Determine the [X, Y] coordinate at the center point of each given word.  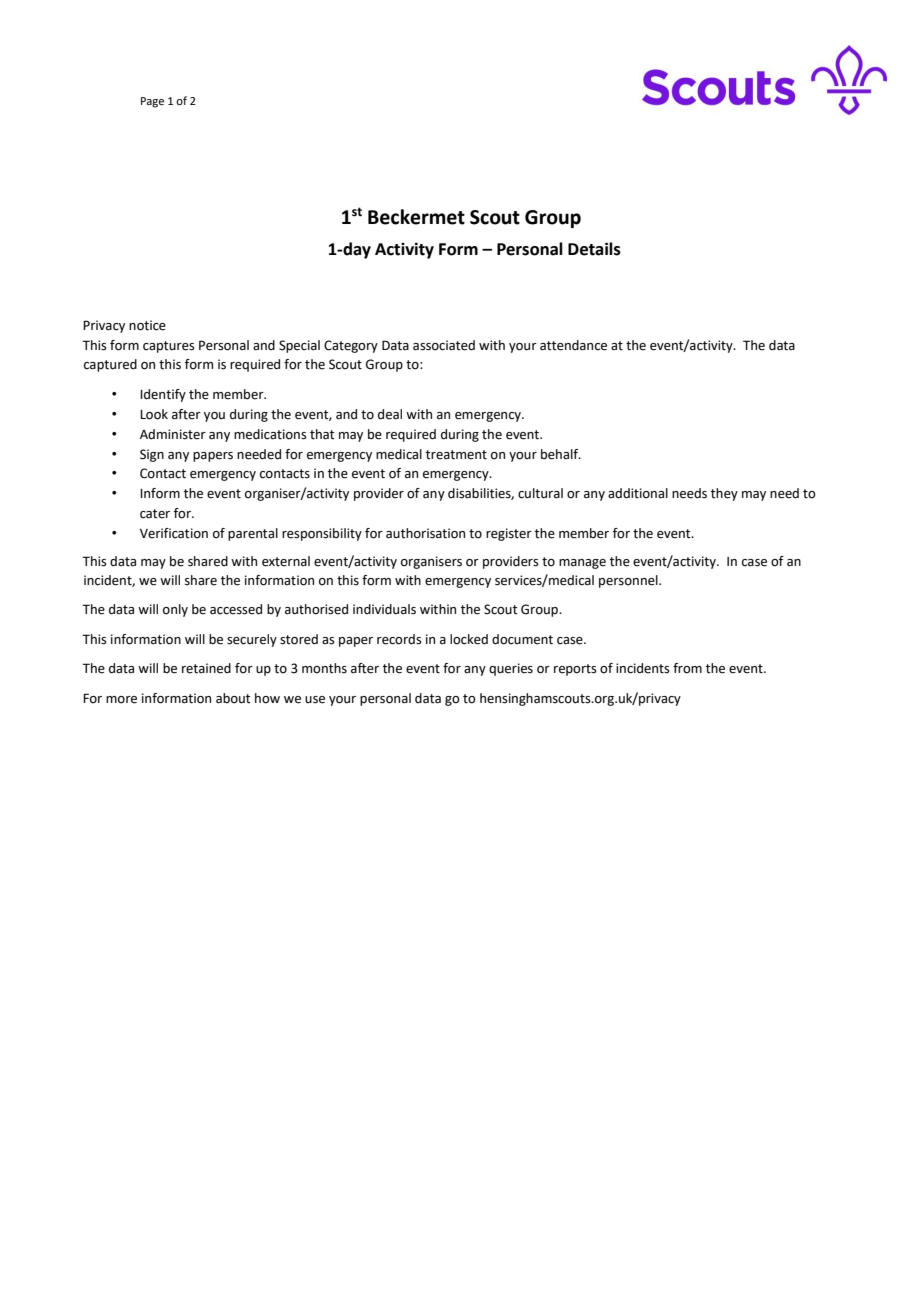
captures [169, 347]
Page [152, 102]
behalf [561, 454]
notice [147, 325]
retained [206, 668]
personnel [629, 581]
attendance [573, 345]
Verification [174, 533]
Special [299, 346]
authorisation [425, 533]
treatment [456, 455]
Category [351, 346]
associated [444, 345]
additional [638, 493]
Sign [152, 455]
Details [594, 249]
